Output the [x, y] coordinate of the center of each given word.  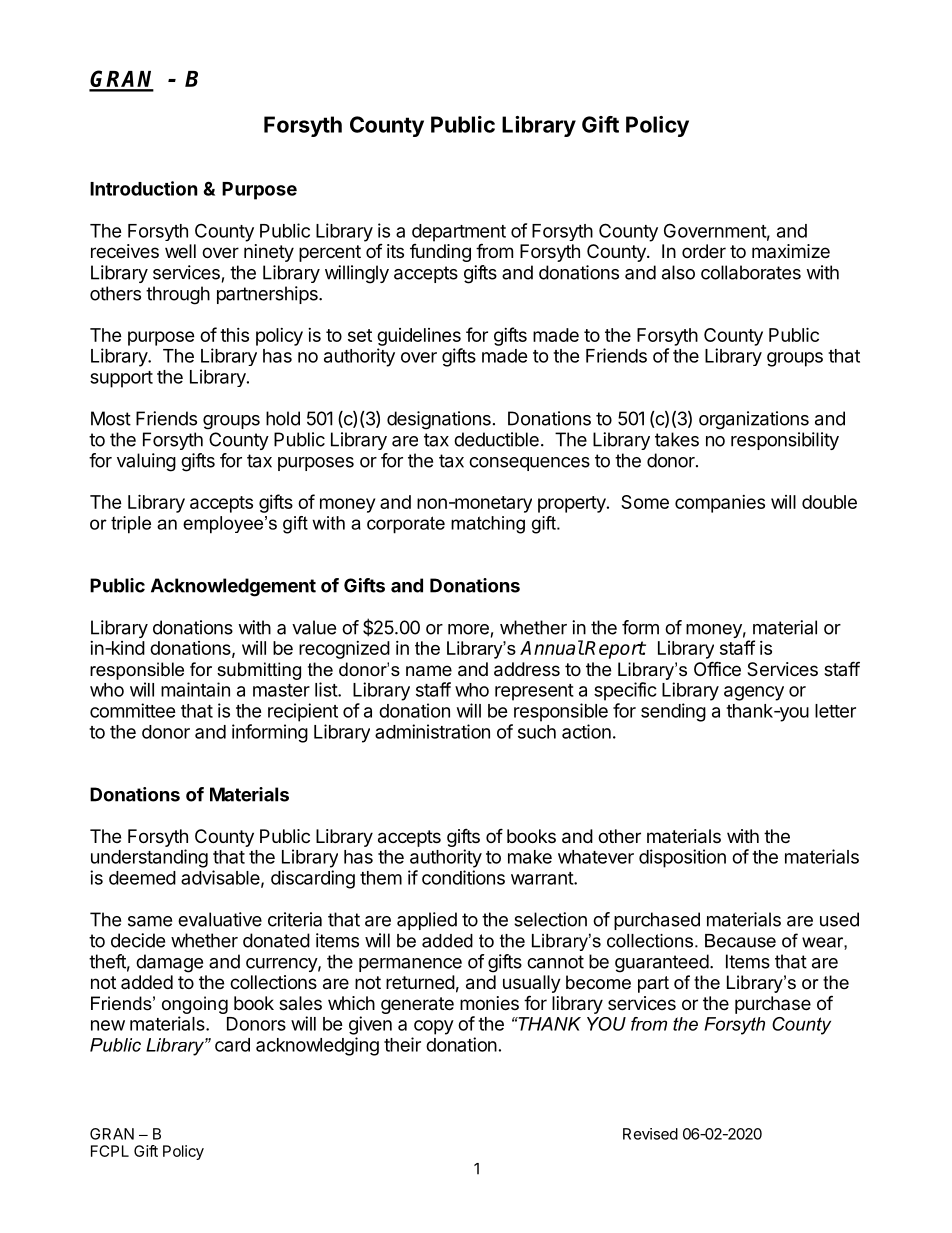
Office [717, 668]
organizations [754, 420]
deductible [496, 439]
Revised [650, 1134]
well [180, 251]
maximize [791, 251]
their [402, 1044]
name [429, 670]
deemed [142, 878]
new [108, 1025]
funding [440, 253]
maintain [195, 689]
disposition [682, 858]
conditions [463, 877]
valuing [146, 462]
